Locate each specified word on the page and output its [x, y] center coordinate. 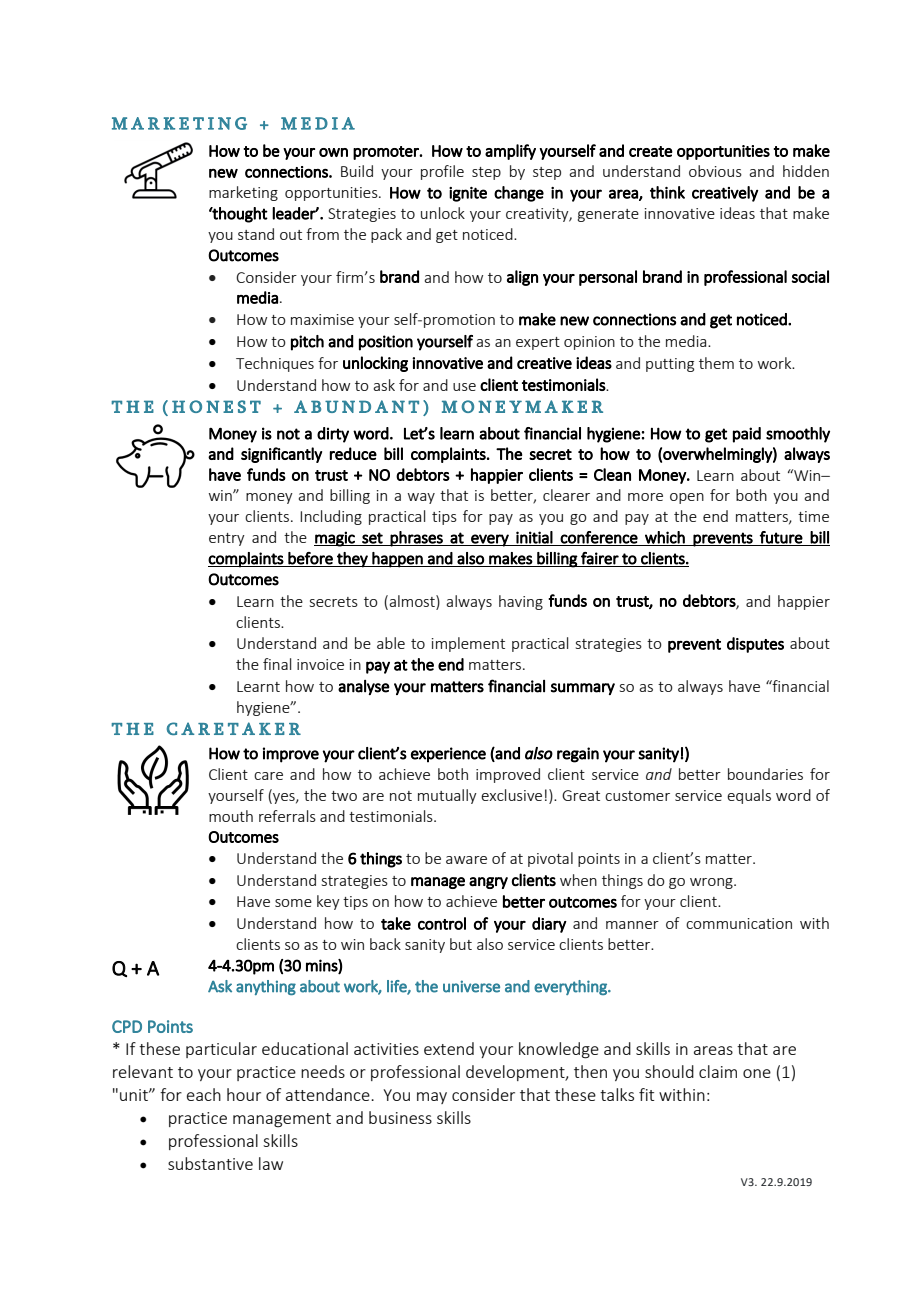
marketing [243, 193]
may [432, 1098]
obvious [715, 171]
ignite [468, 194]
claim [718, 1071]
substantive [210, 1163]
